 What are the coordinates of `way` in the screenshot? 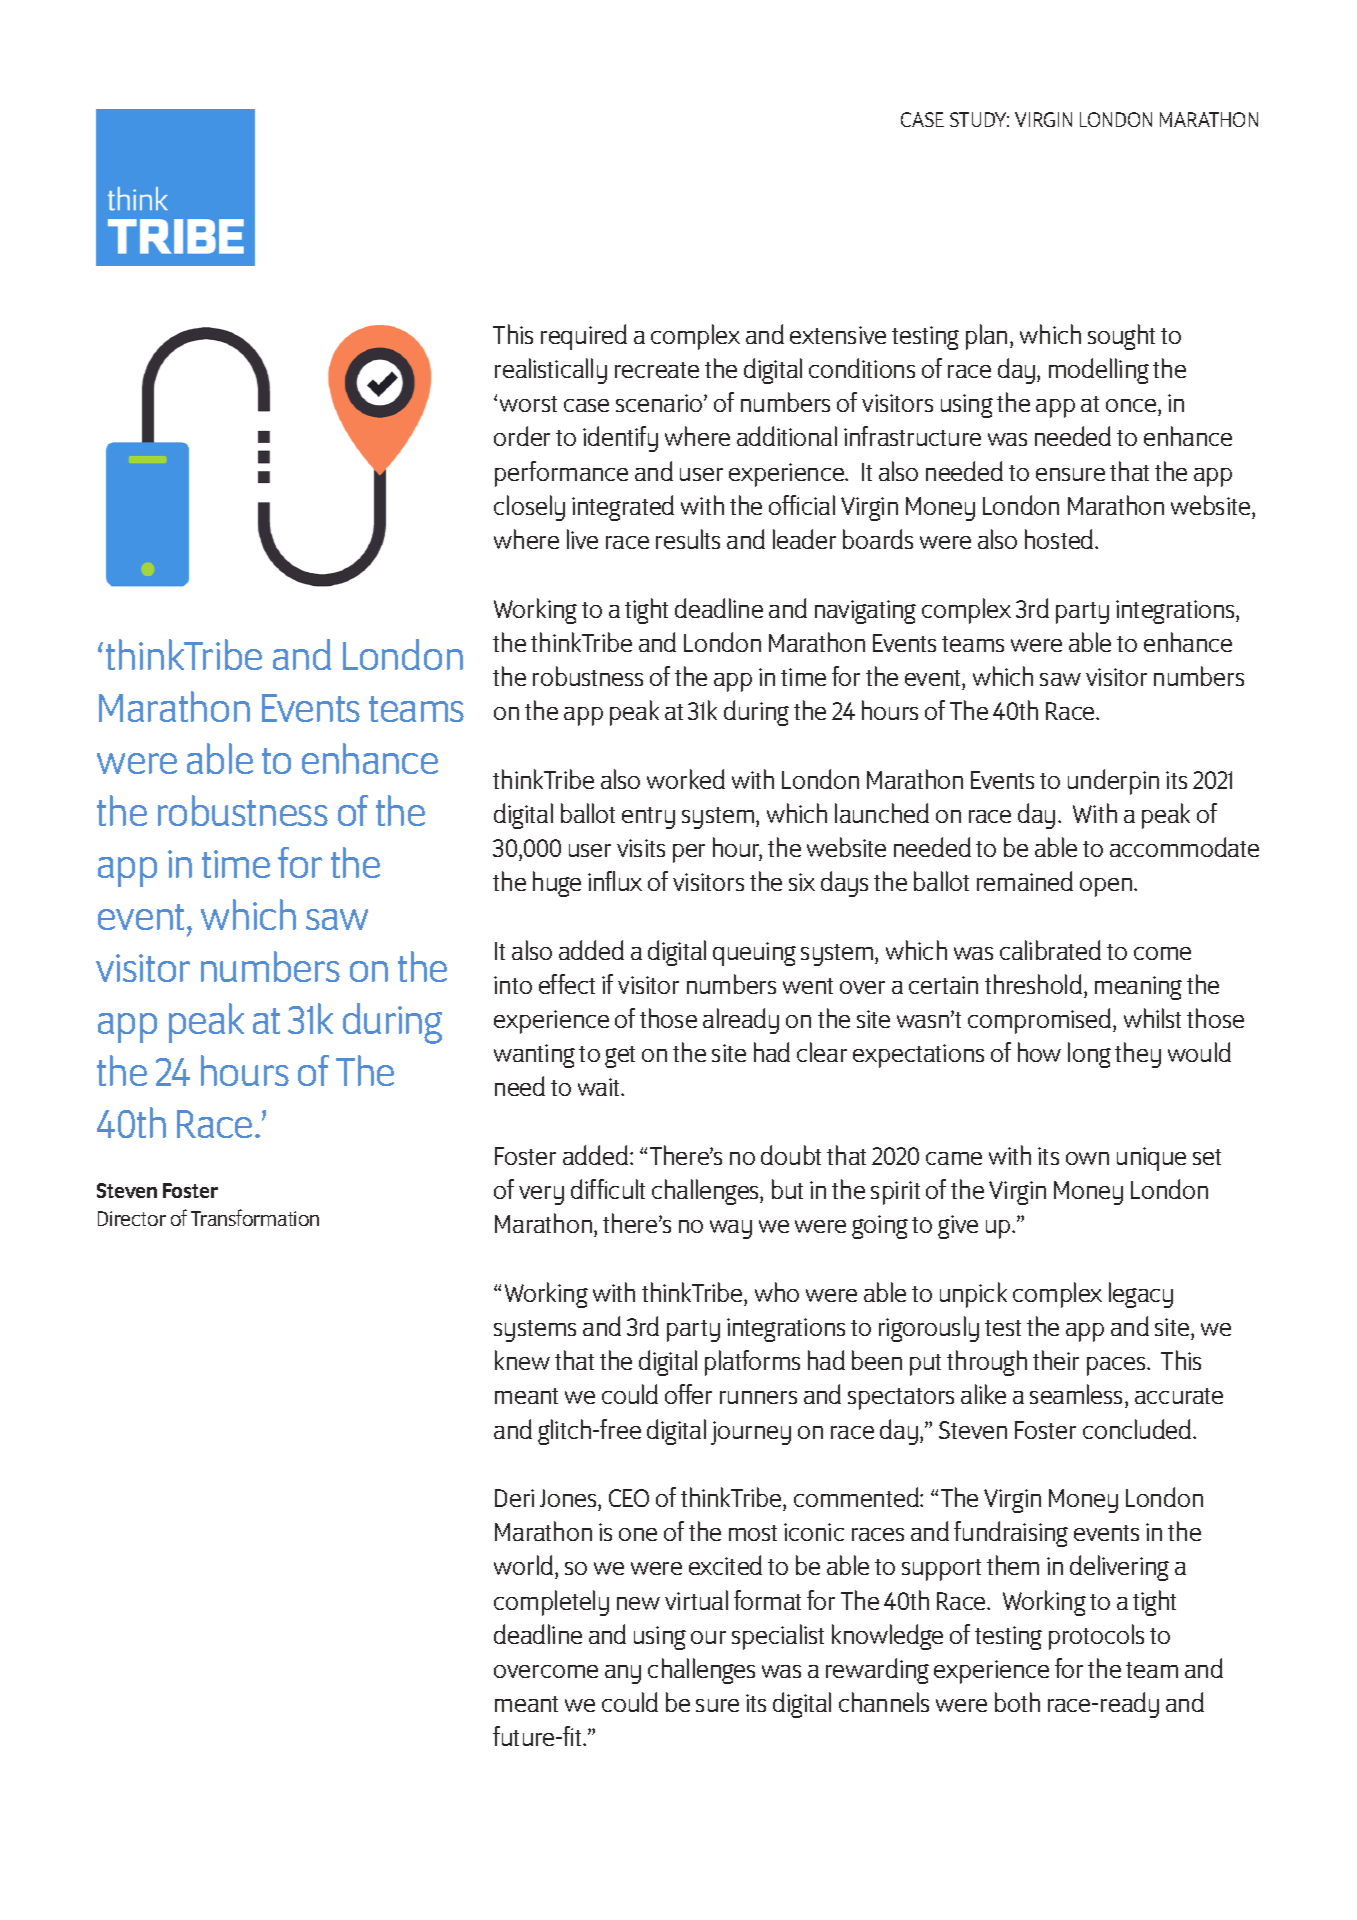 It's located at (731, 1229).
